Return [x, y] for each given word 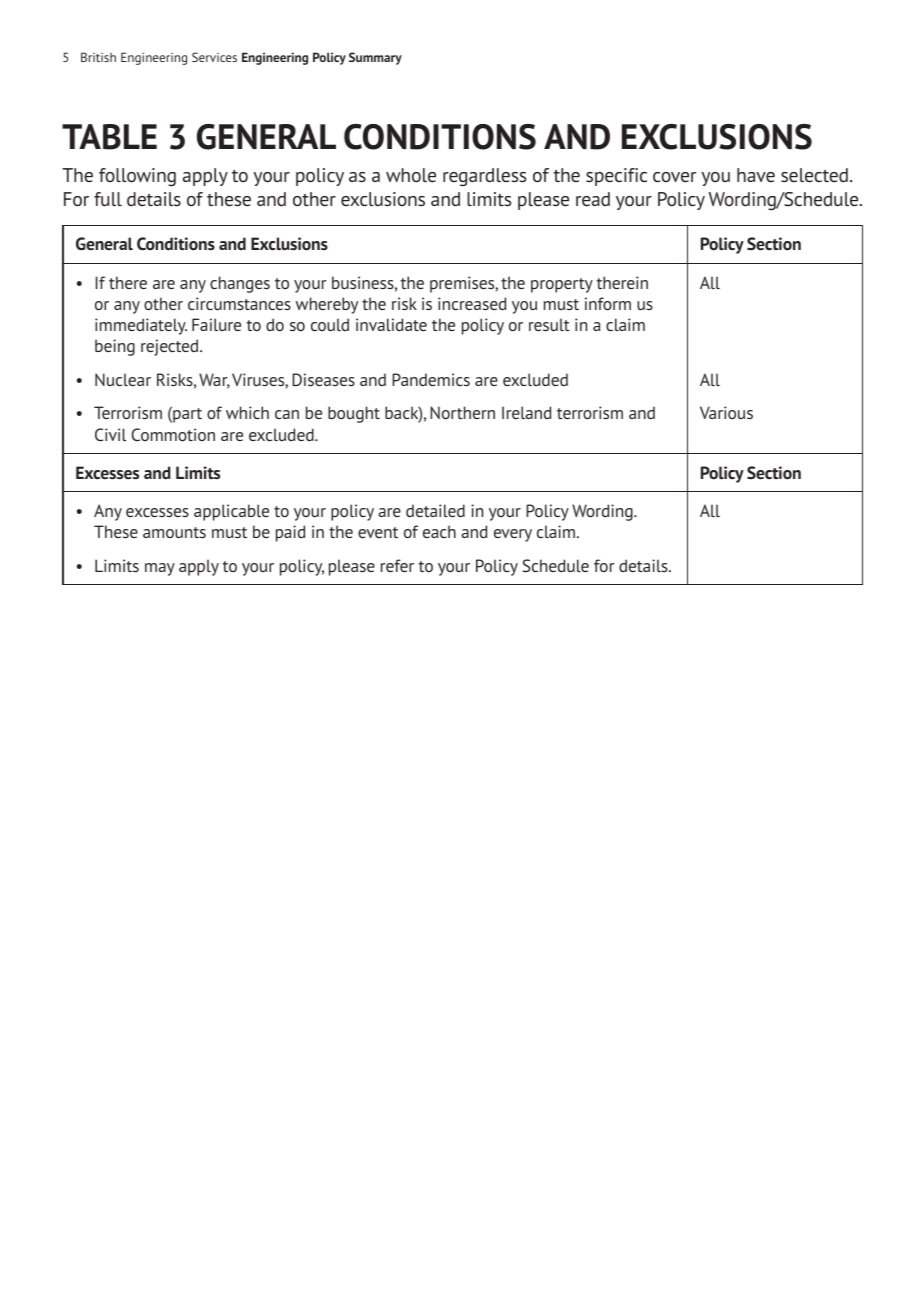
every [513, 535]
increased [472, 303]
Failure [216, 324]
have [756, 175]
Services [214, 57]
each [439, 531]
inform [608, 303]
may [160, 569]
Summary [375, 58]
